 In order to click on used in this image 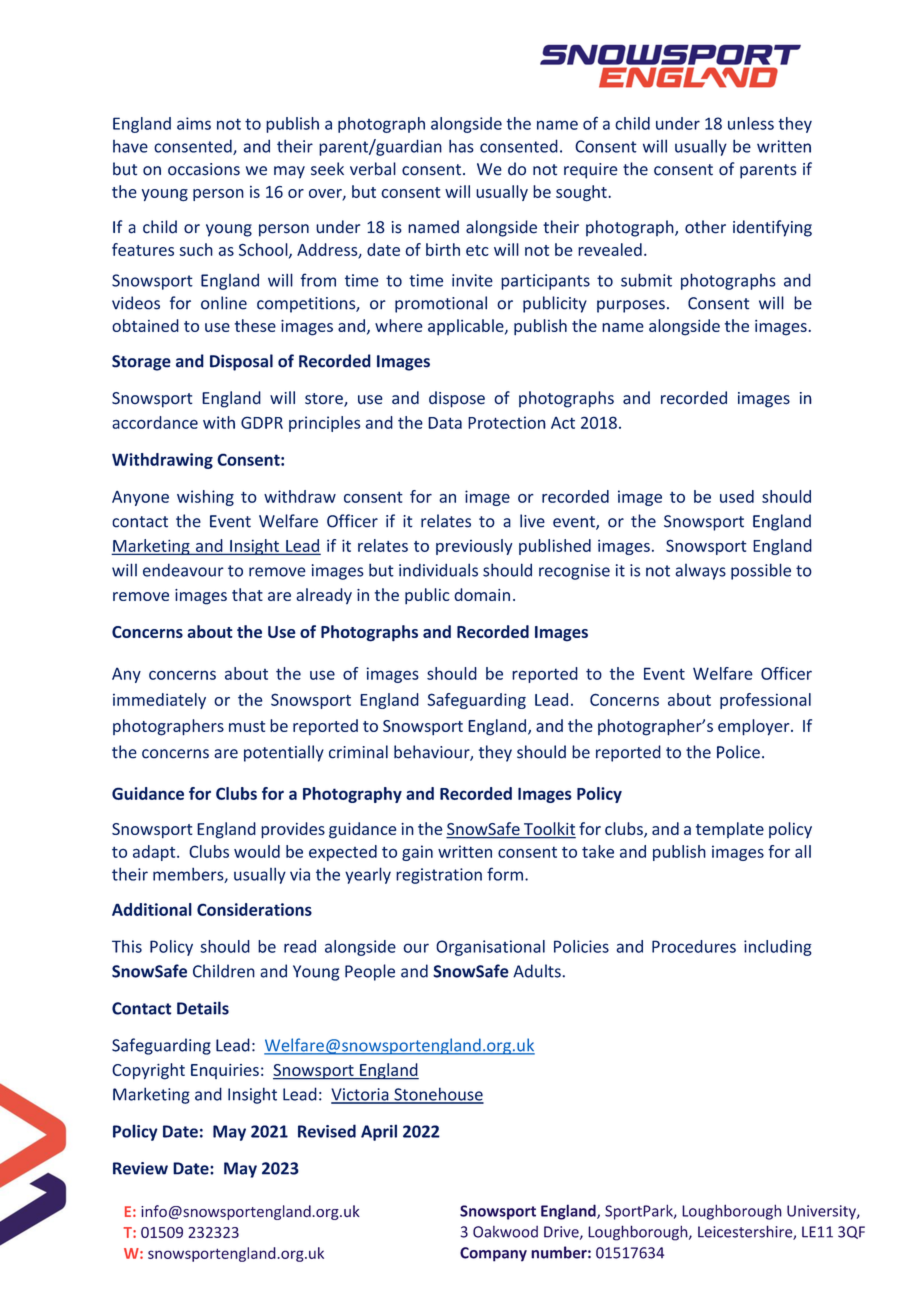, I will do `click(737, 496)`.
